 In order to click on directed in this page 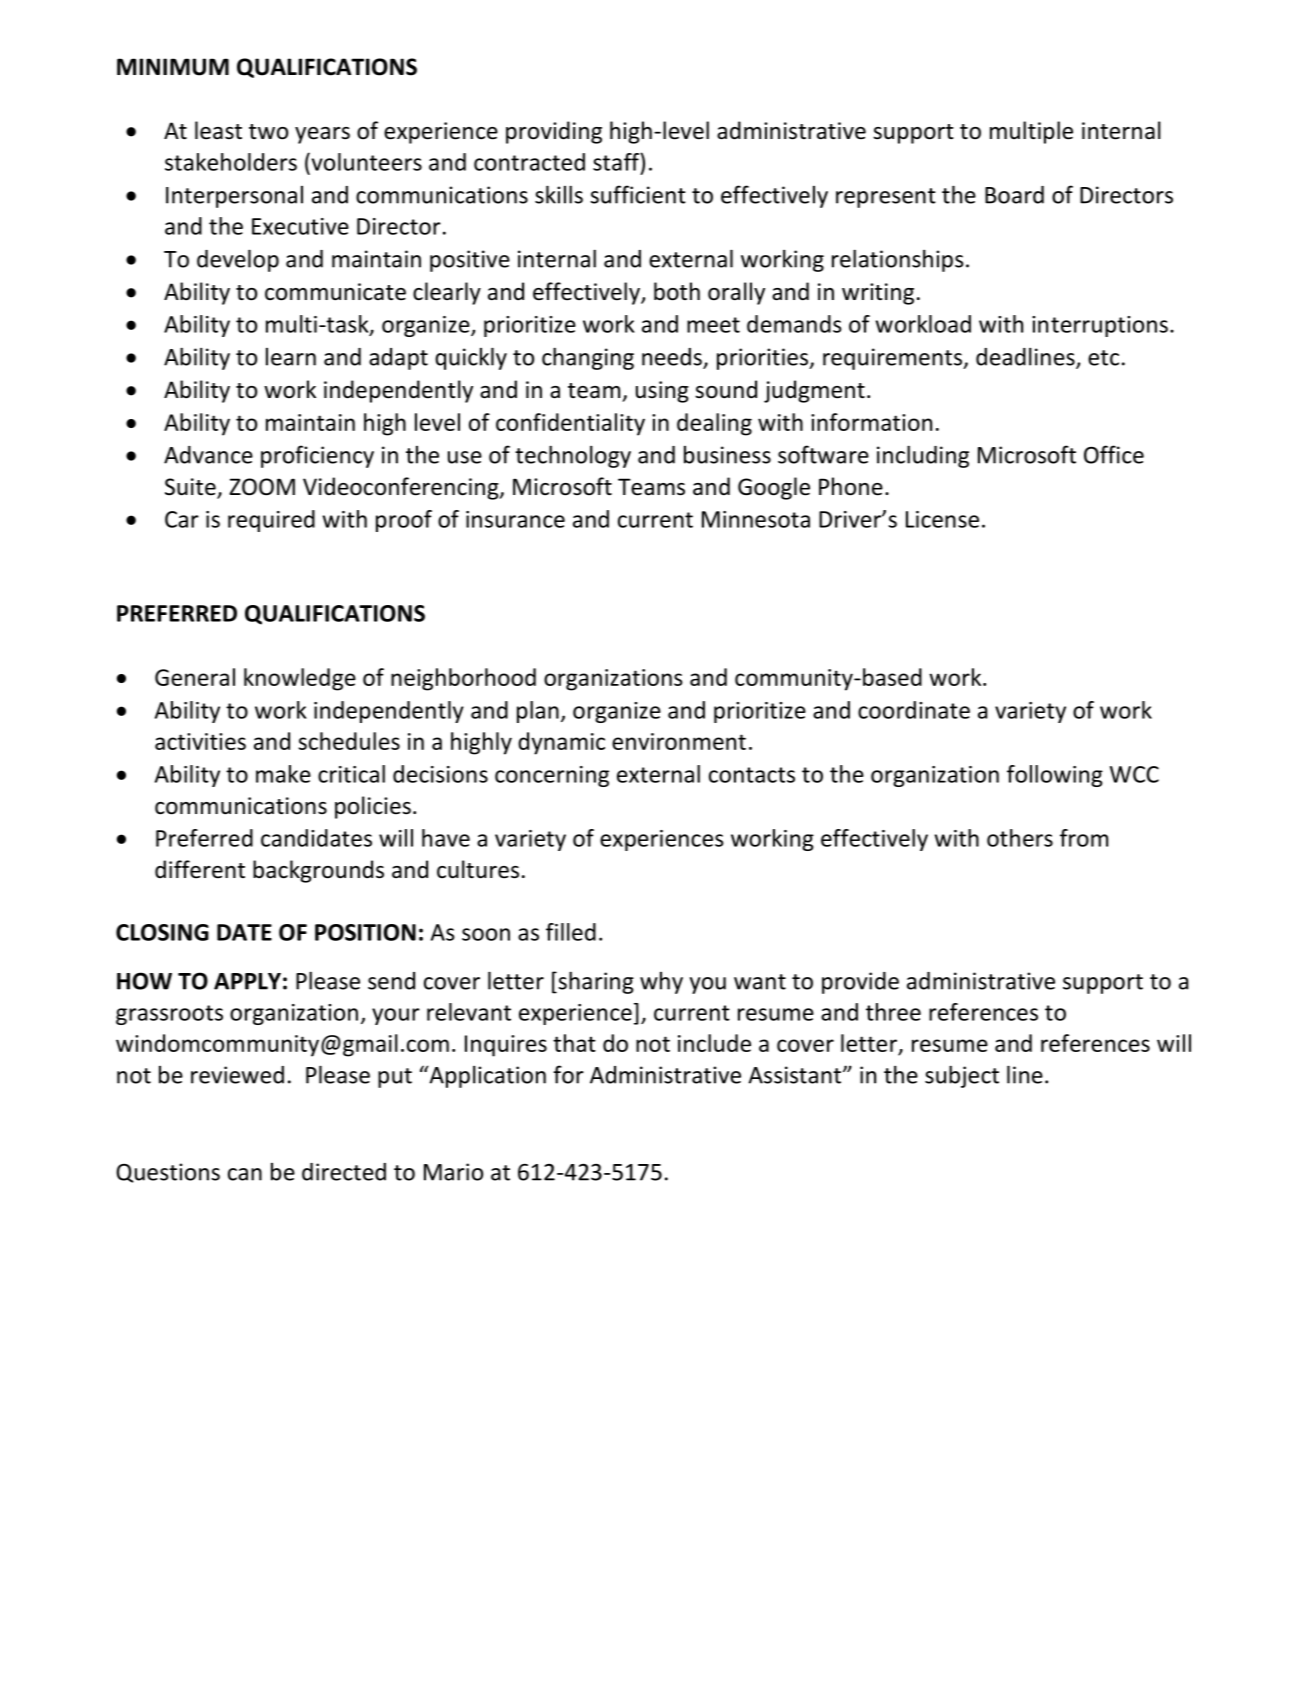, I will do `click(344, 1172)`.
